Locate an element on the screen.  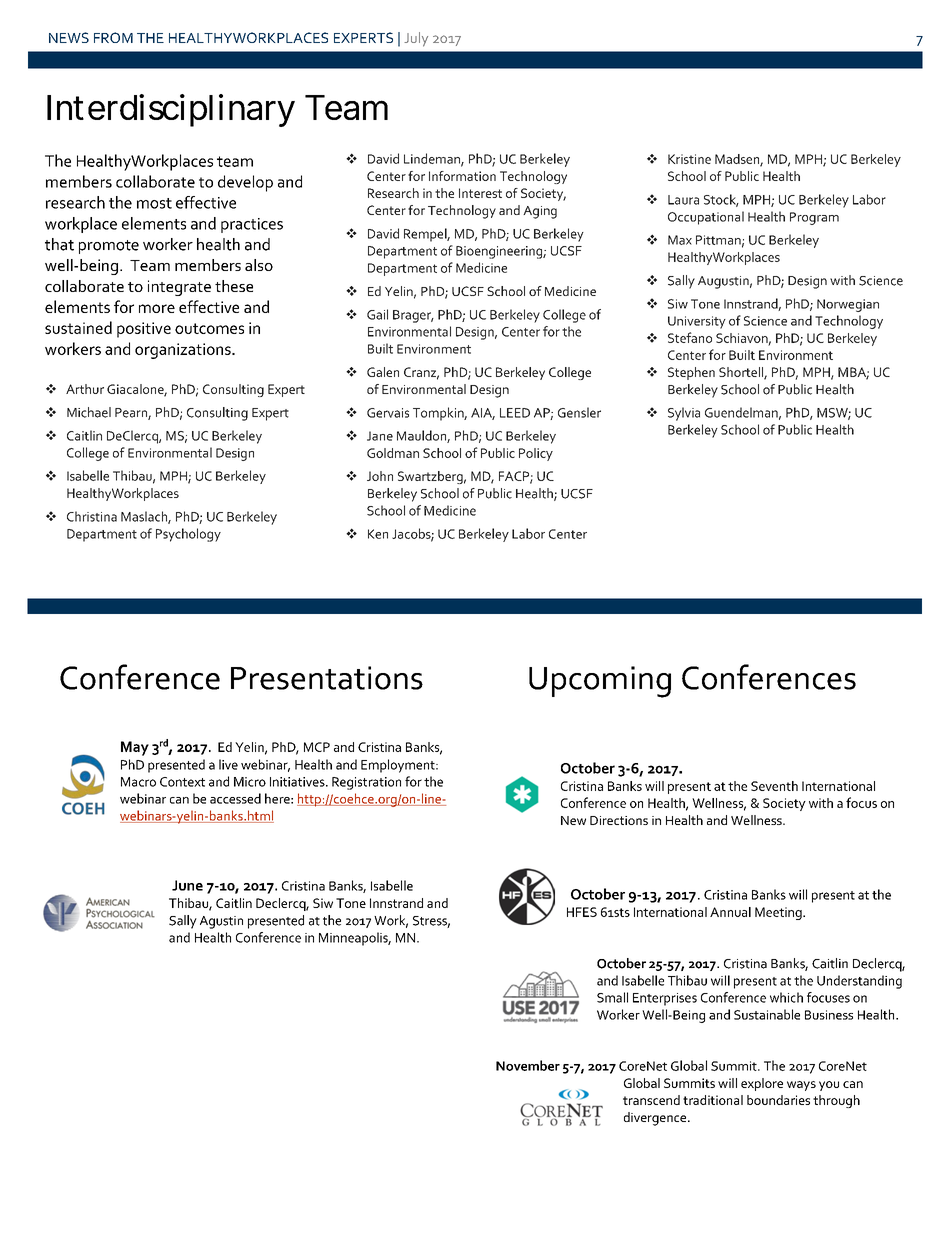
LEED is located at coordinates (515, 413).
